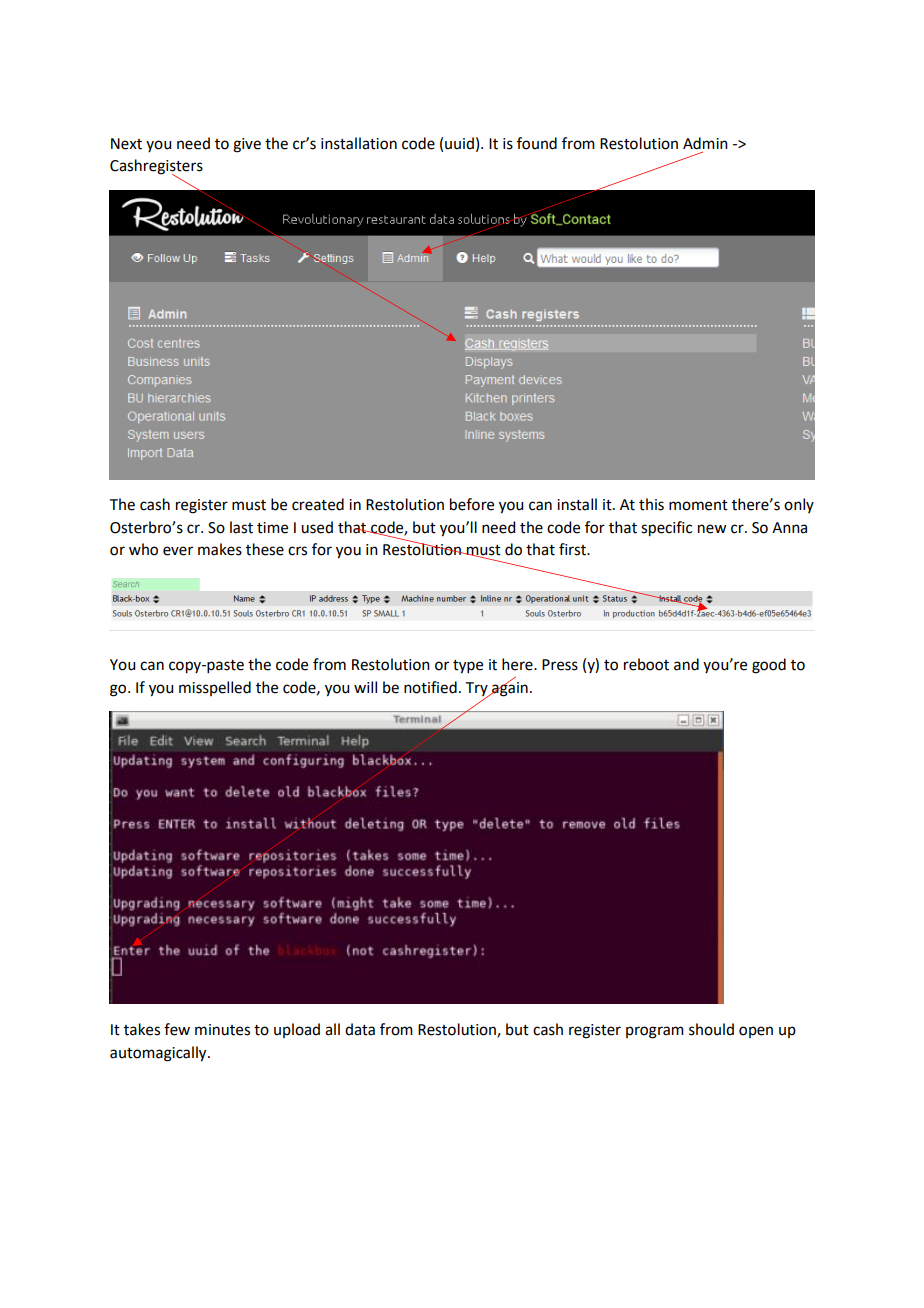 The width and height of the image is (924, 1308). I want to click on uuid, so click(459, 143).
